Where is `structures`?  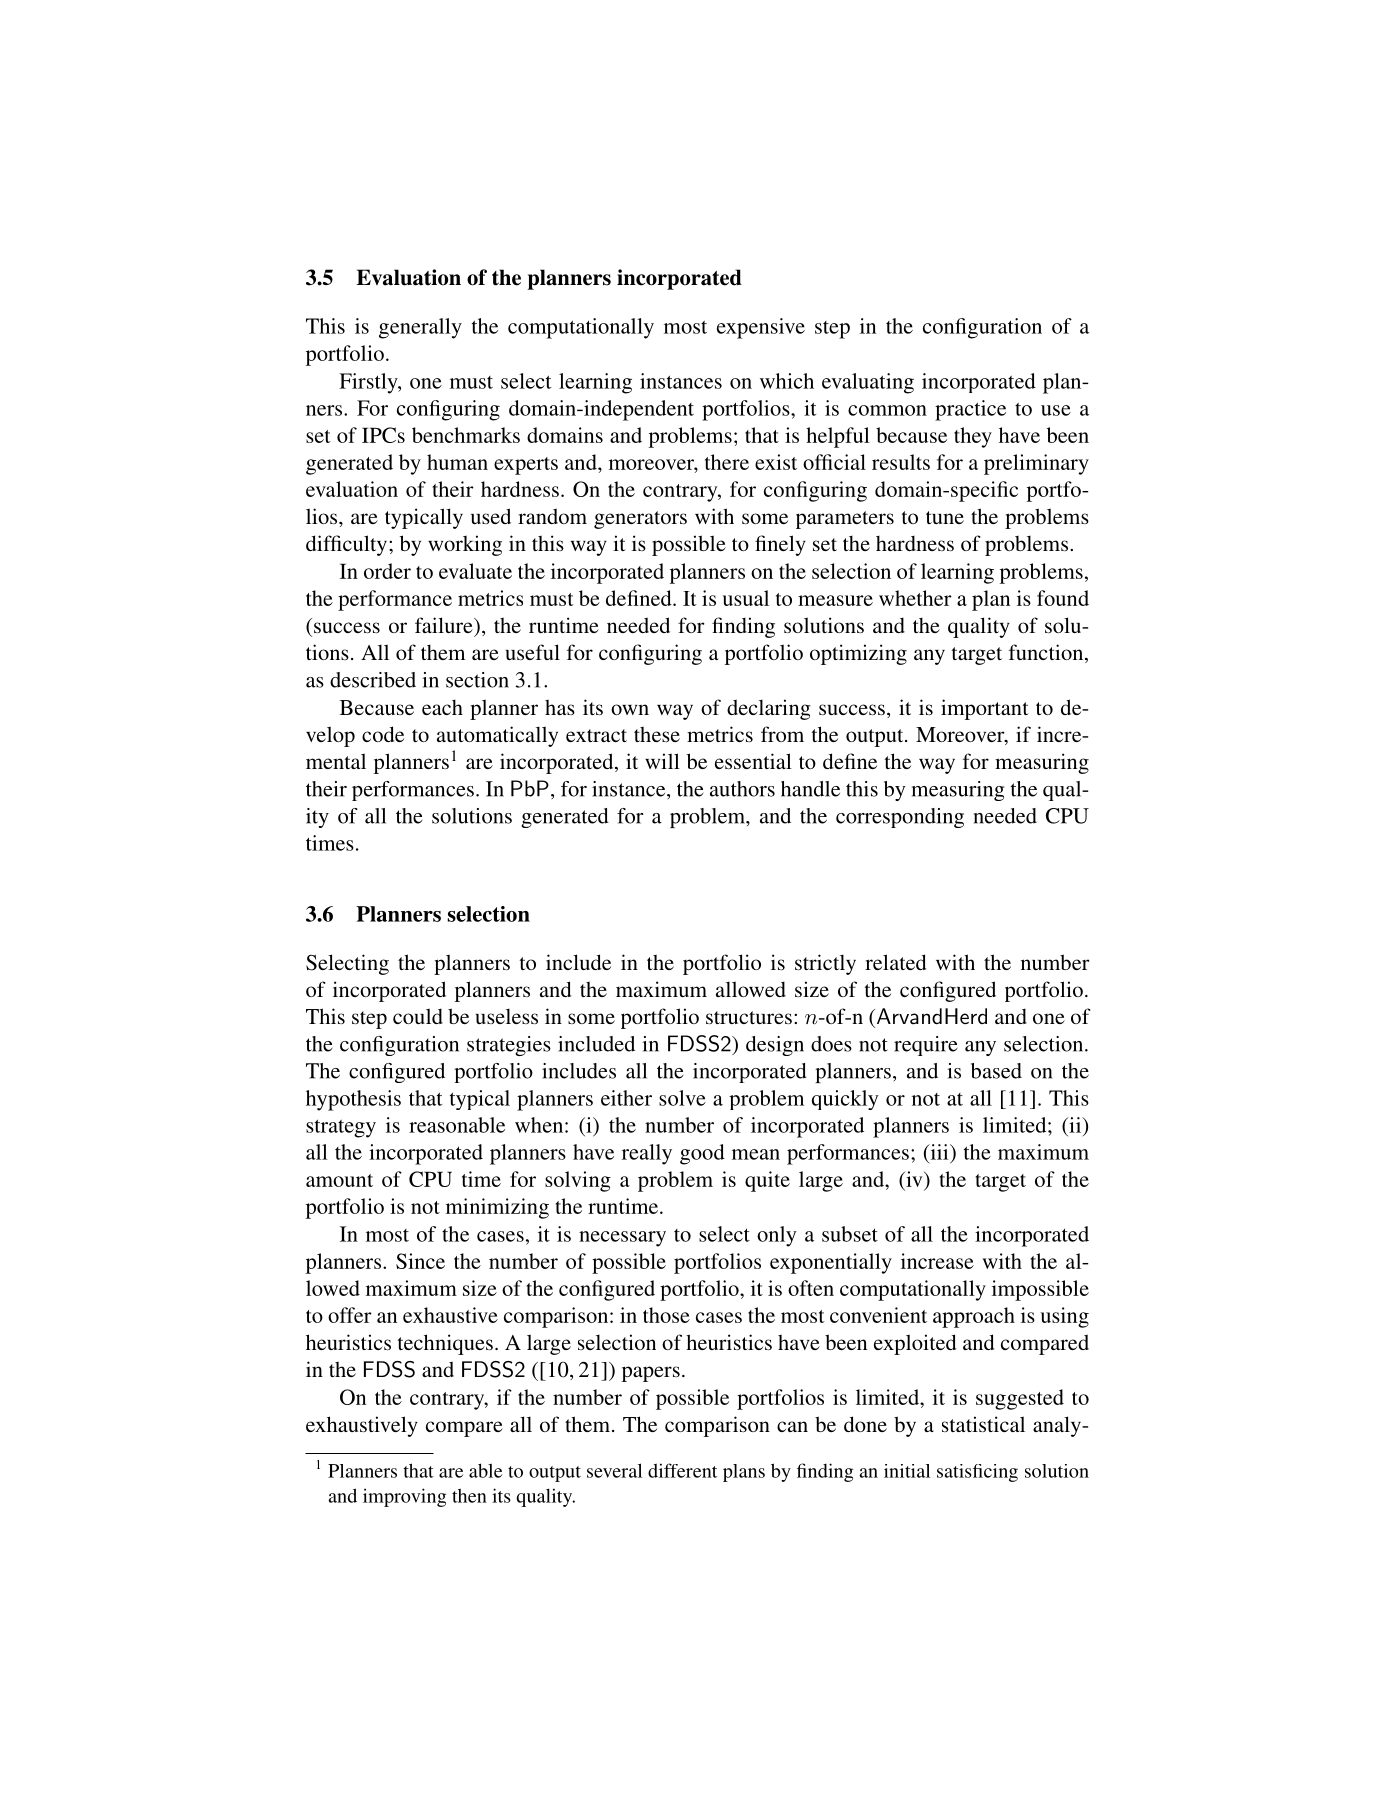
structures is located at coordinates (749, 1017).
